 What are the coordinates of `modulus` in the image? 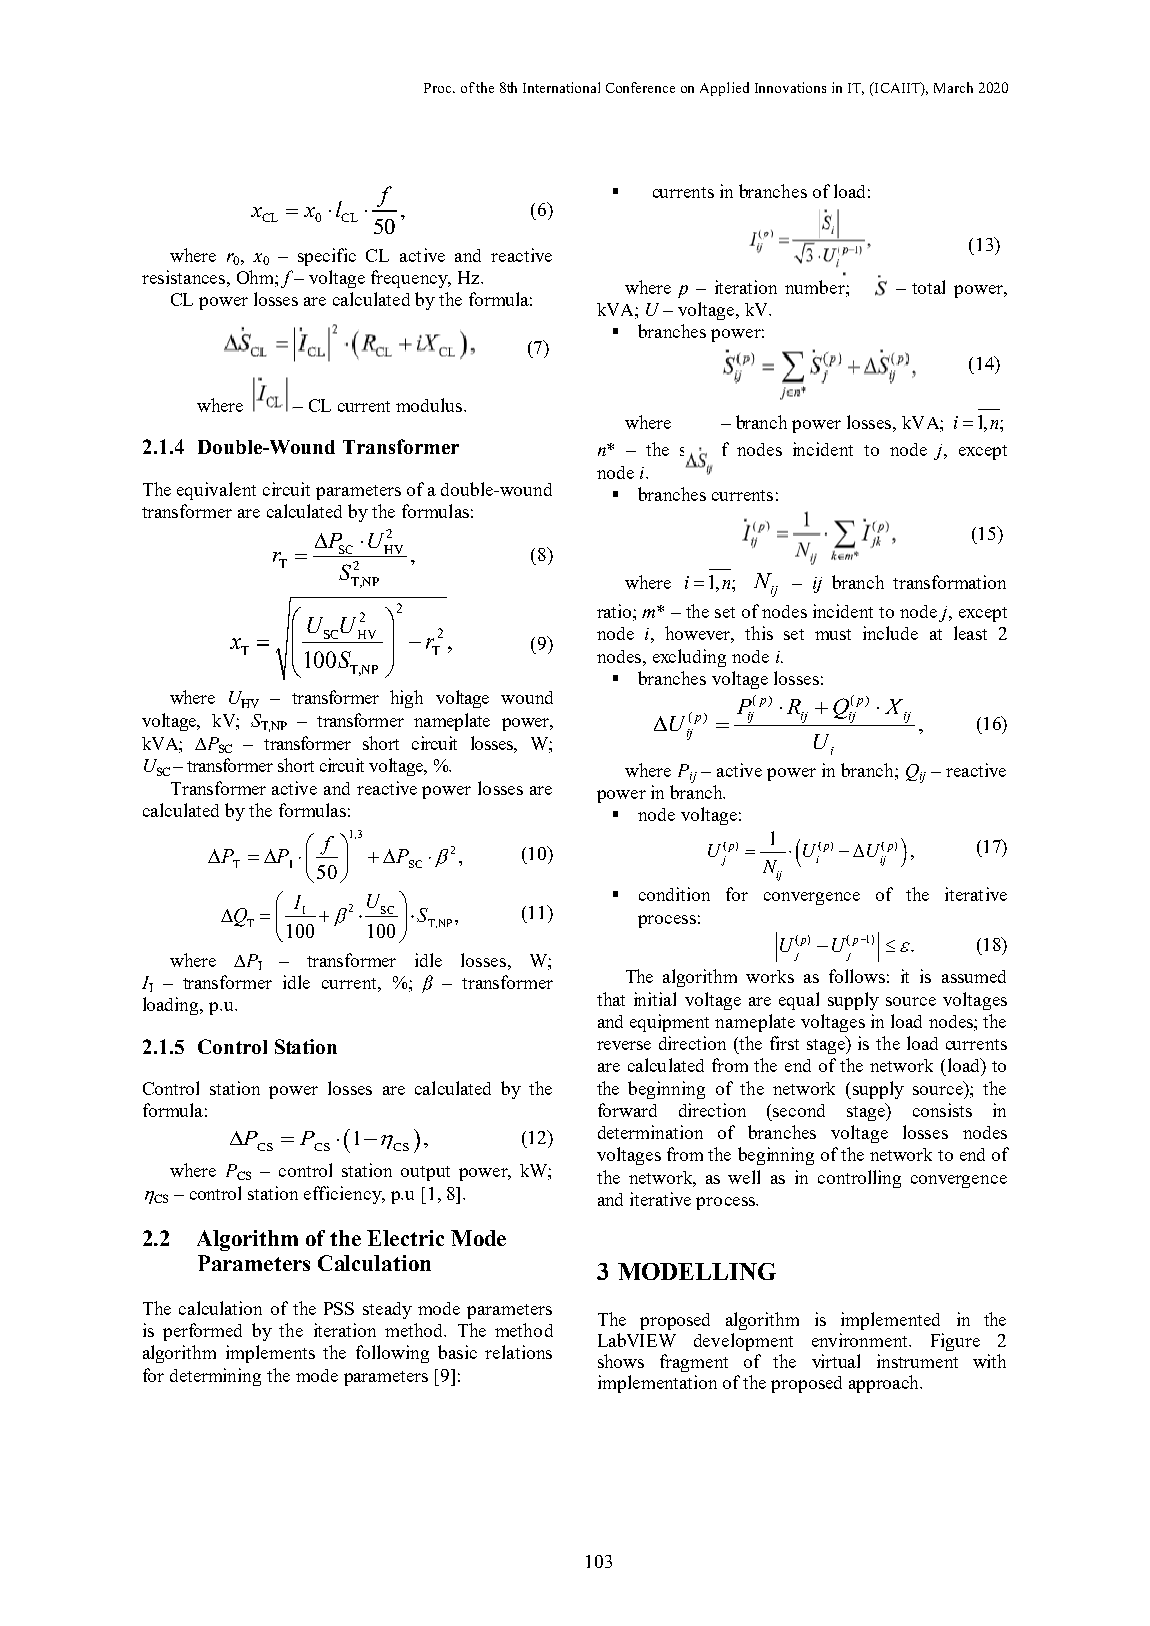 It's located at (430, 405).
